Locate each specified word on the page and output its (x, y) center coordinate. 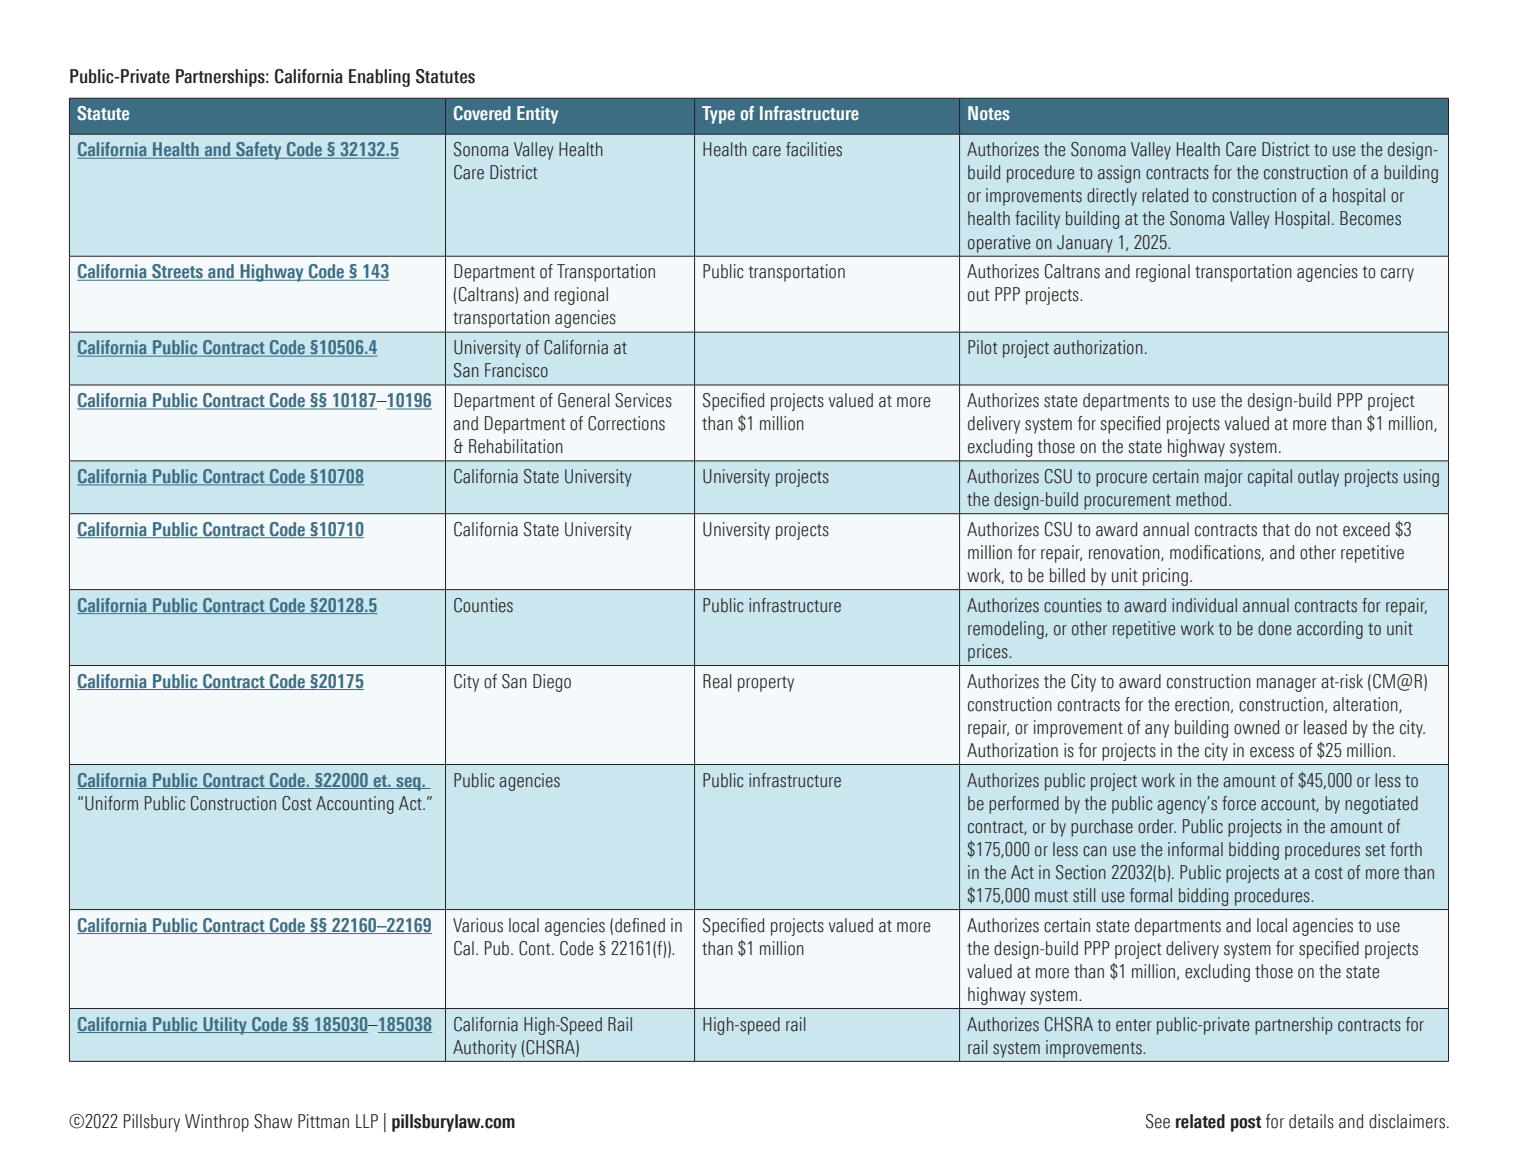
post (1246, 1124)
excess (1272, 752)
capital (1270, 478)
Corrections (626, 423)
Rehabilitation (516, 446)
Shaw (273, 1121)
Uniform (111, 803)
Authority (484, 1049)
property (766, 684)
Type (718, 115)
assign (1119, 174)
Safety (259, 151)
